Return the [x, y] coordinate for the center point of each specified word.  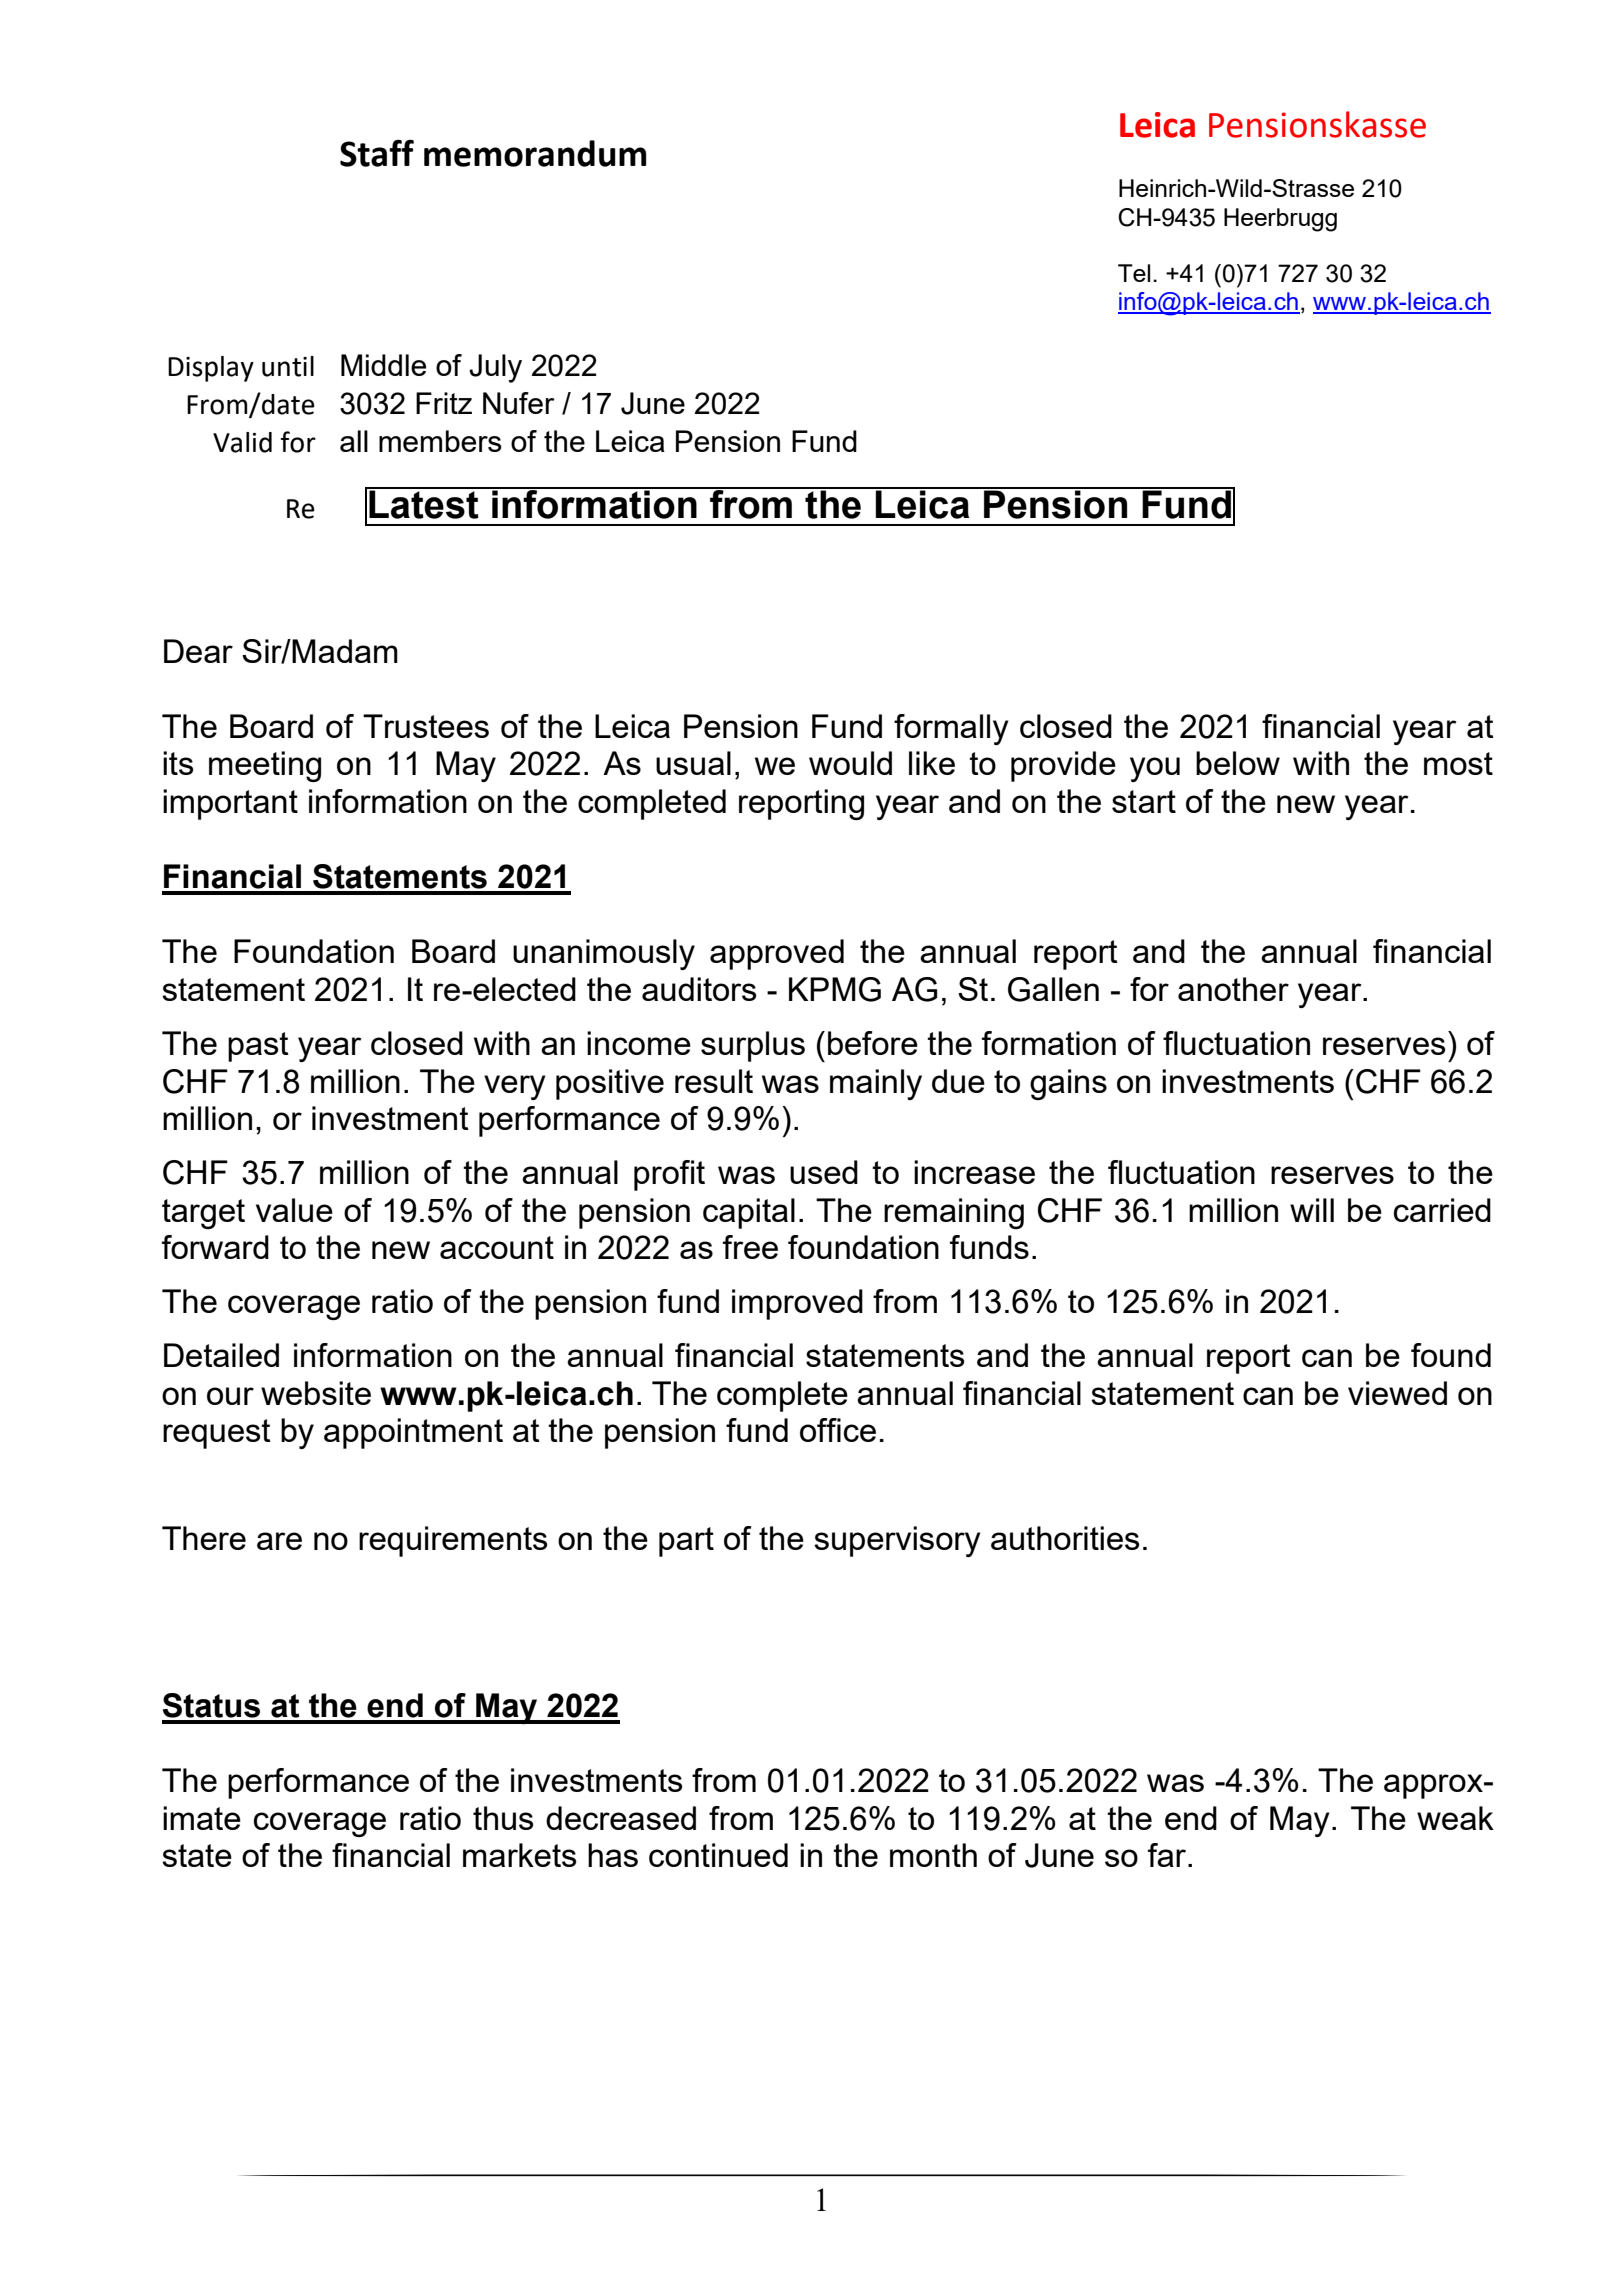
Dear [198, 651]
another [1233, 989]
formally [951, 729]
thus [503, 1818]
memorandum [535, 153]
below [1238, 763]
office [838, 1430]
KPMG [835, 989]
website [316, 1393]
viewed [1397, 1393]
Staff [377, 153]
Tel [1134, 273]
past [258, 1047]
